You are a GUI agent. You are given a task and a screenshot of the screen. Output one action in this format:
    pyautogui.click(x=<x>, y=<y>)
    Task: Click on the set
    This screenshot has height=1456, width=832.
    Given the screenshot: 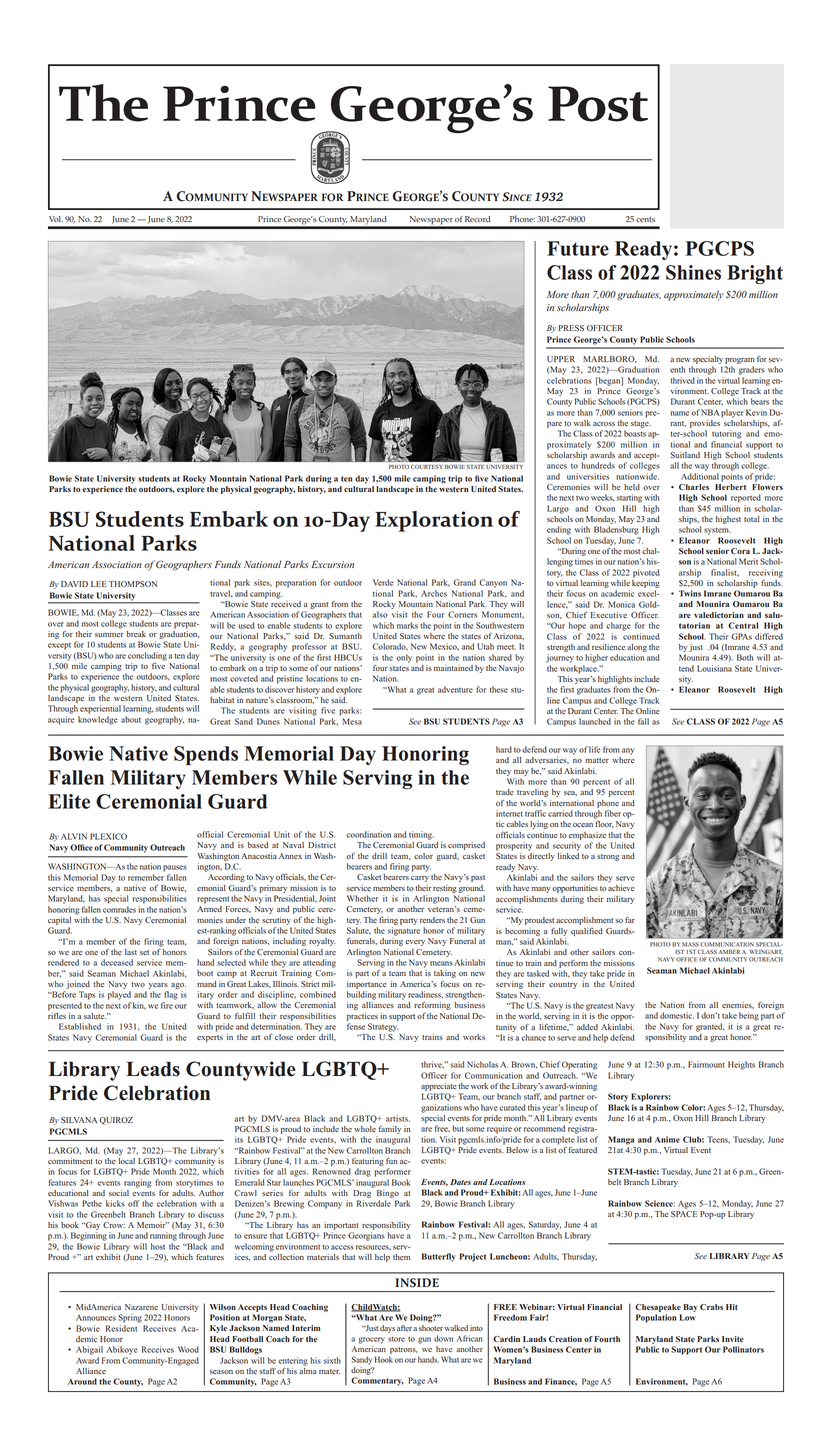 What is the action you would take?
    pyautogui.click(x=144, y=952)
